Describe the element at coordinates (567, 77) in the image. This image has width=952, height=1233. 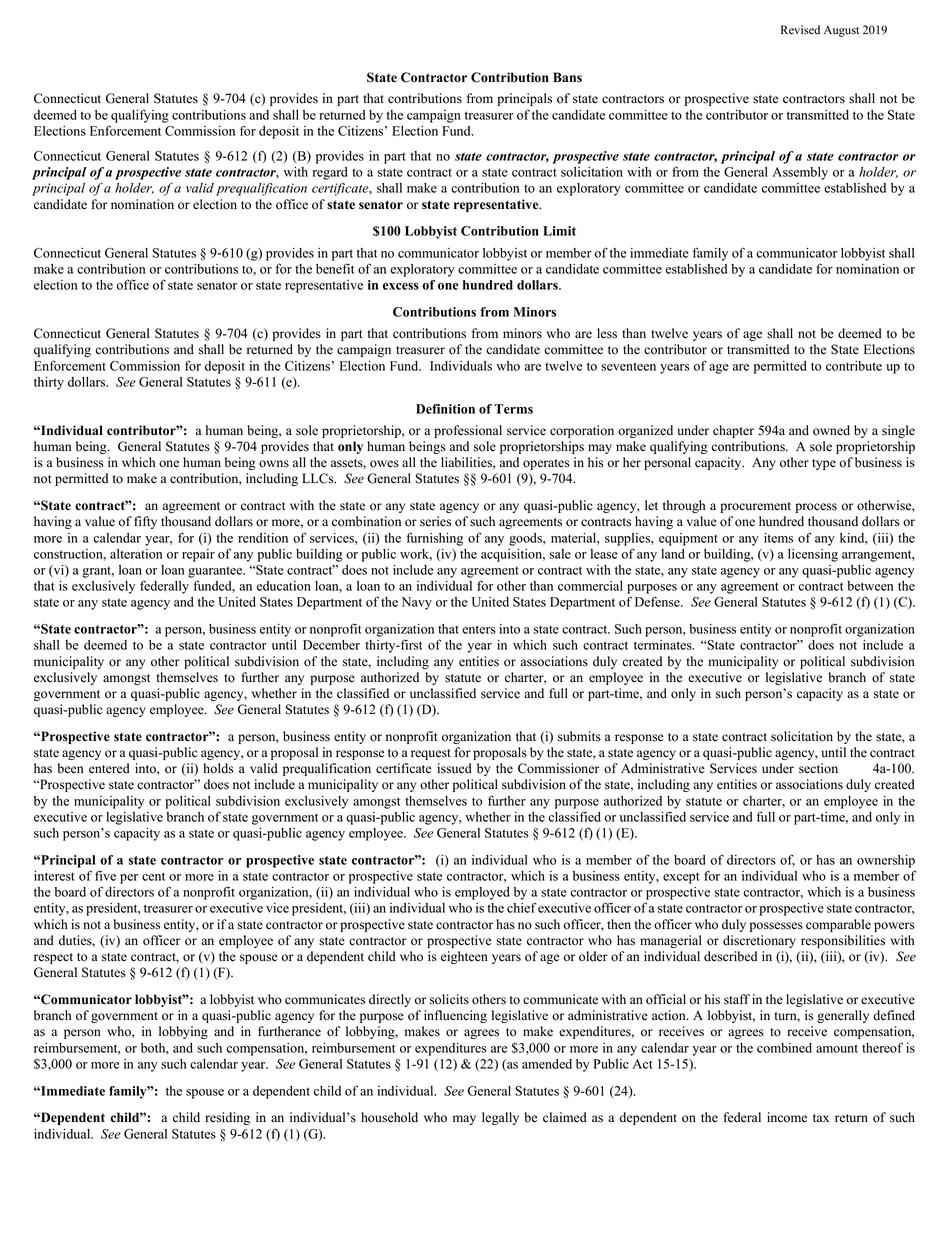
I see `Bans` at that location.
